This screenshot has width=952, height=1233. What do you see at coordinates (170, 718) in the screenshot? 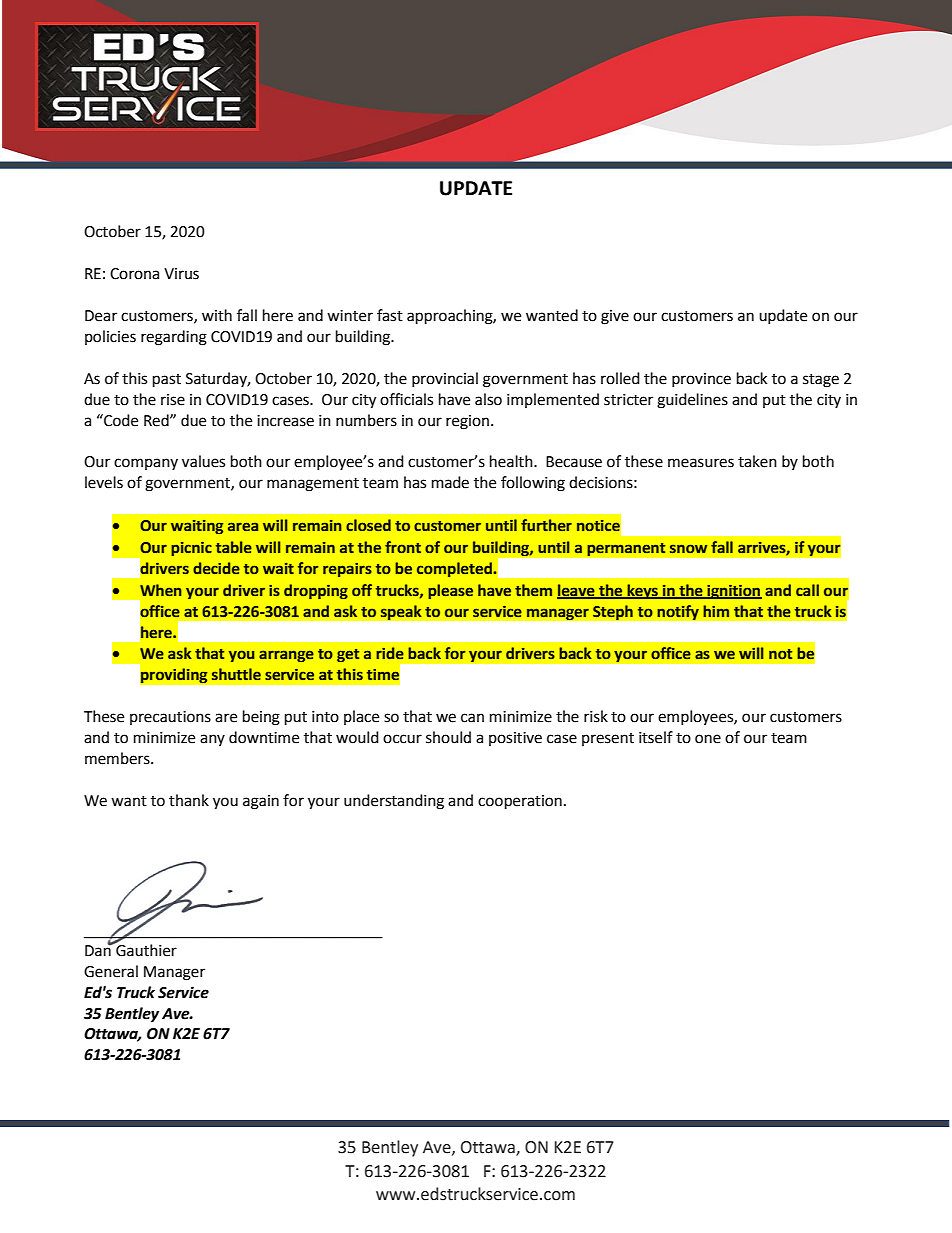
I see `precautions` at bounding box center [170, 718].
